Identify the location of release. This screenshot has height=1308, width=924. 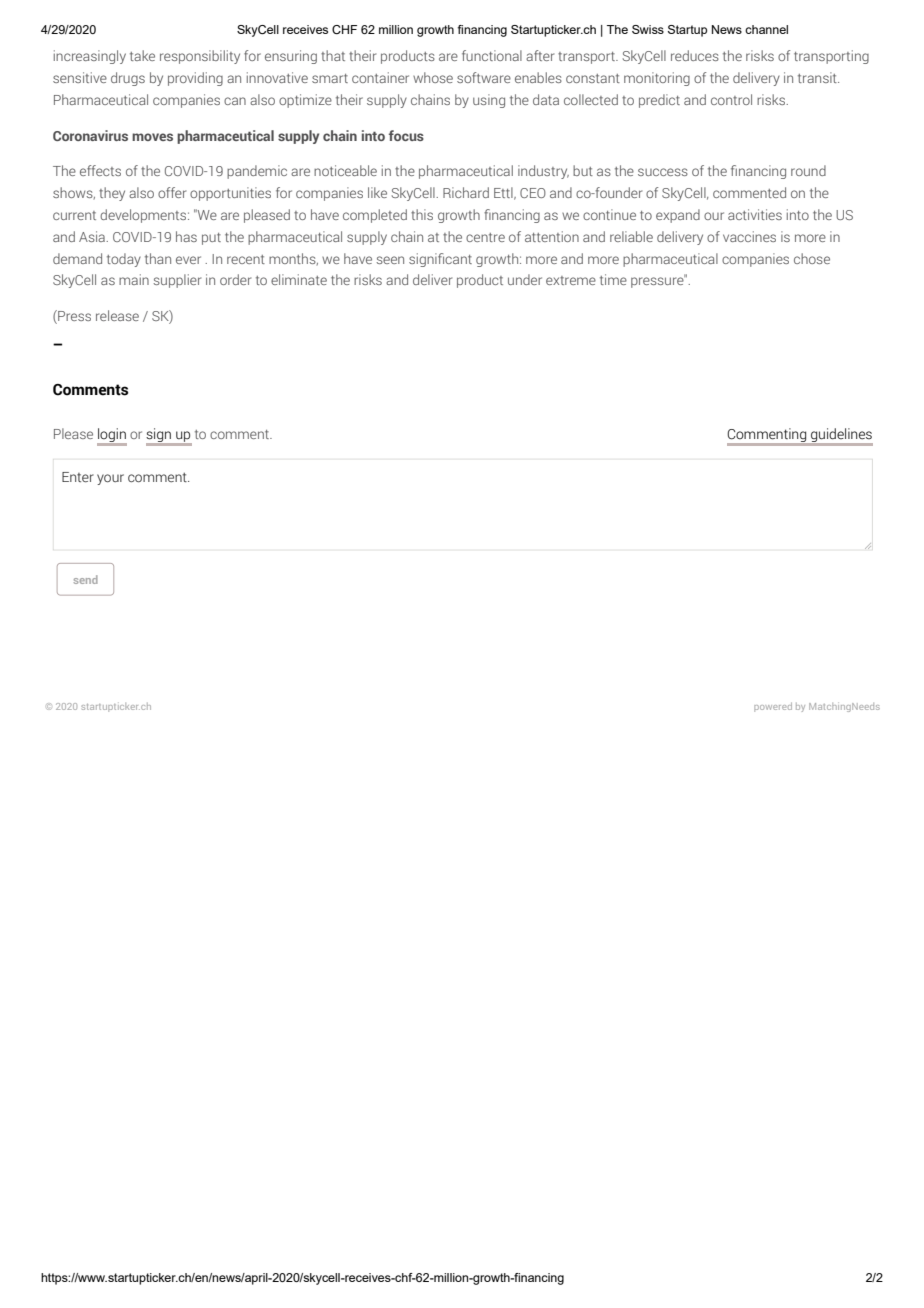
(117, 315).
